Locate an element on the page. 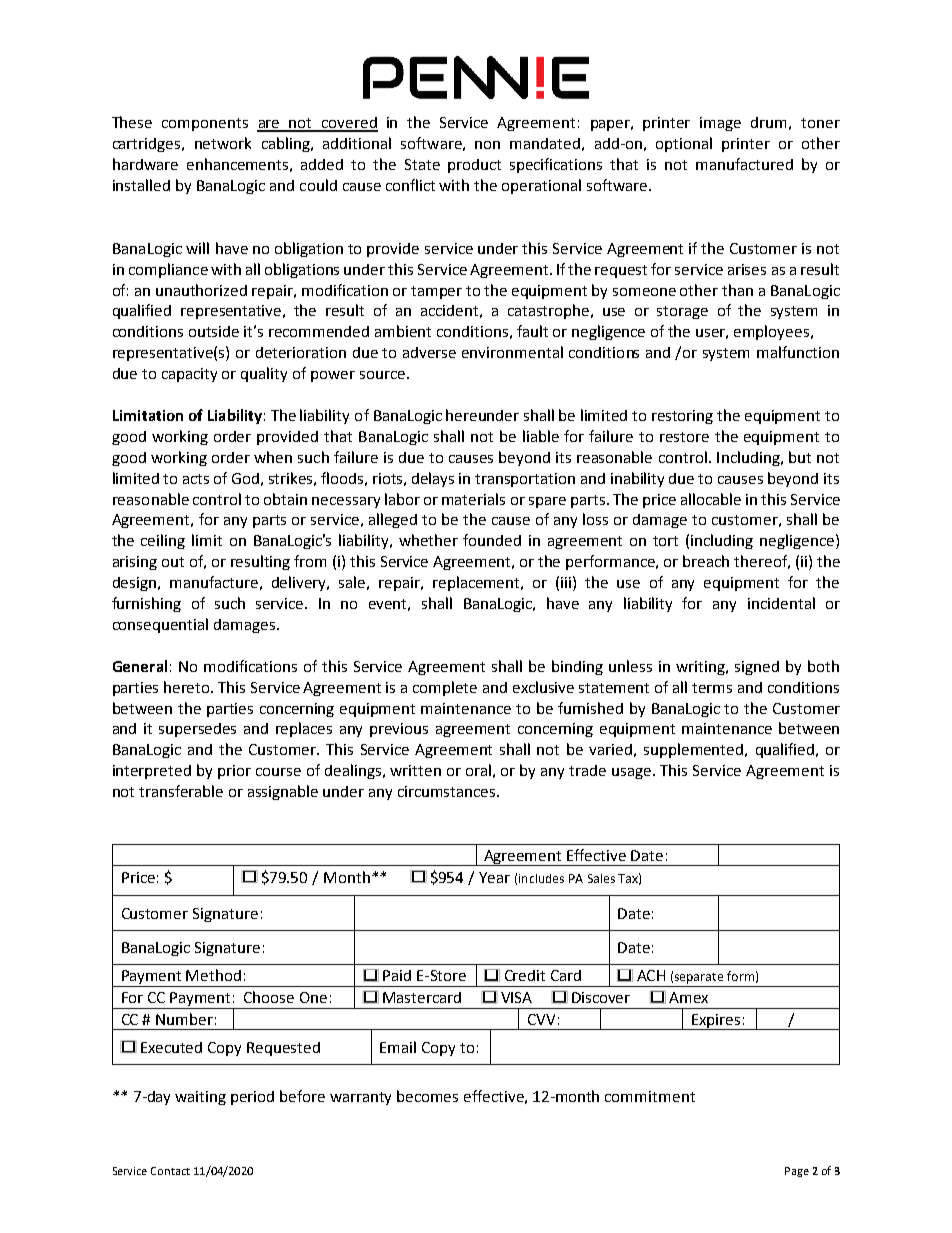 This image has height=1233, width=952. non is located at coordinates (487, 145).
